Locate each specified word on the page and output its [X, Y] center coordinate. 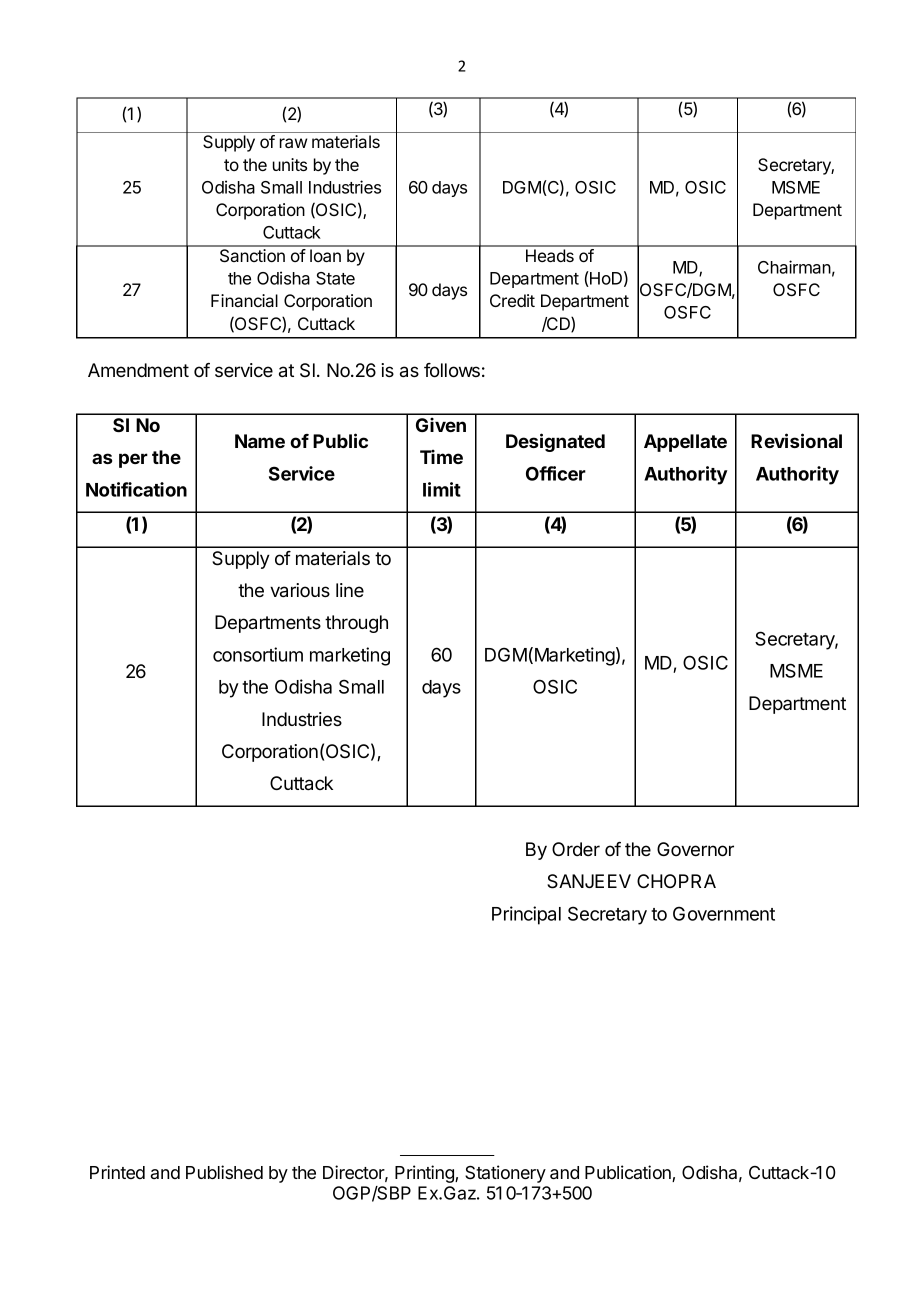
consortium [258, 654]
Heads [550, 255]
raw [293, 143]
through [356, 624]
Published [224, 1172]
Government [724, 913]
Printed [117, 1172]
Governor [695, 849]
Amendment [138, 370]
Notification [136, 489]
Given [441, 425]
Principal [526, 915]
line [350, 590]
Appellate [685, 443]
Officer [556, 473]
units [290, 164]
